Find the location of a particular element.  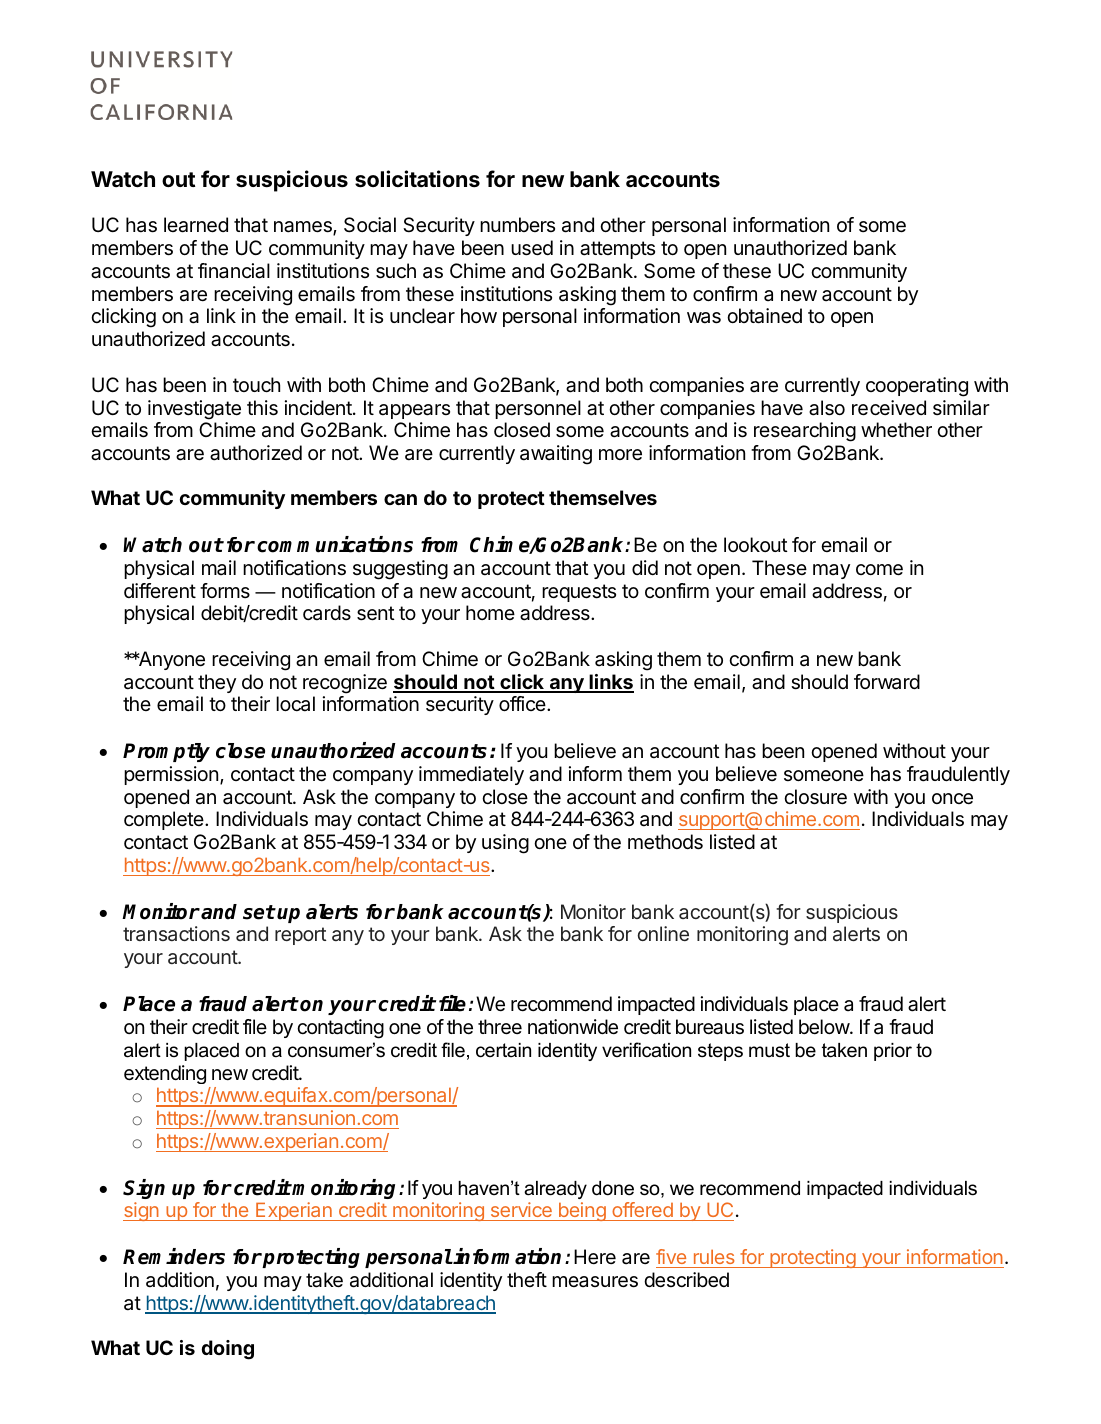

doing is located at coordinates (228, 1350).
